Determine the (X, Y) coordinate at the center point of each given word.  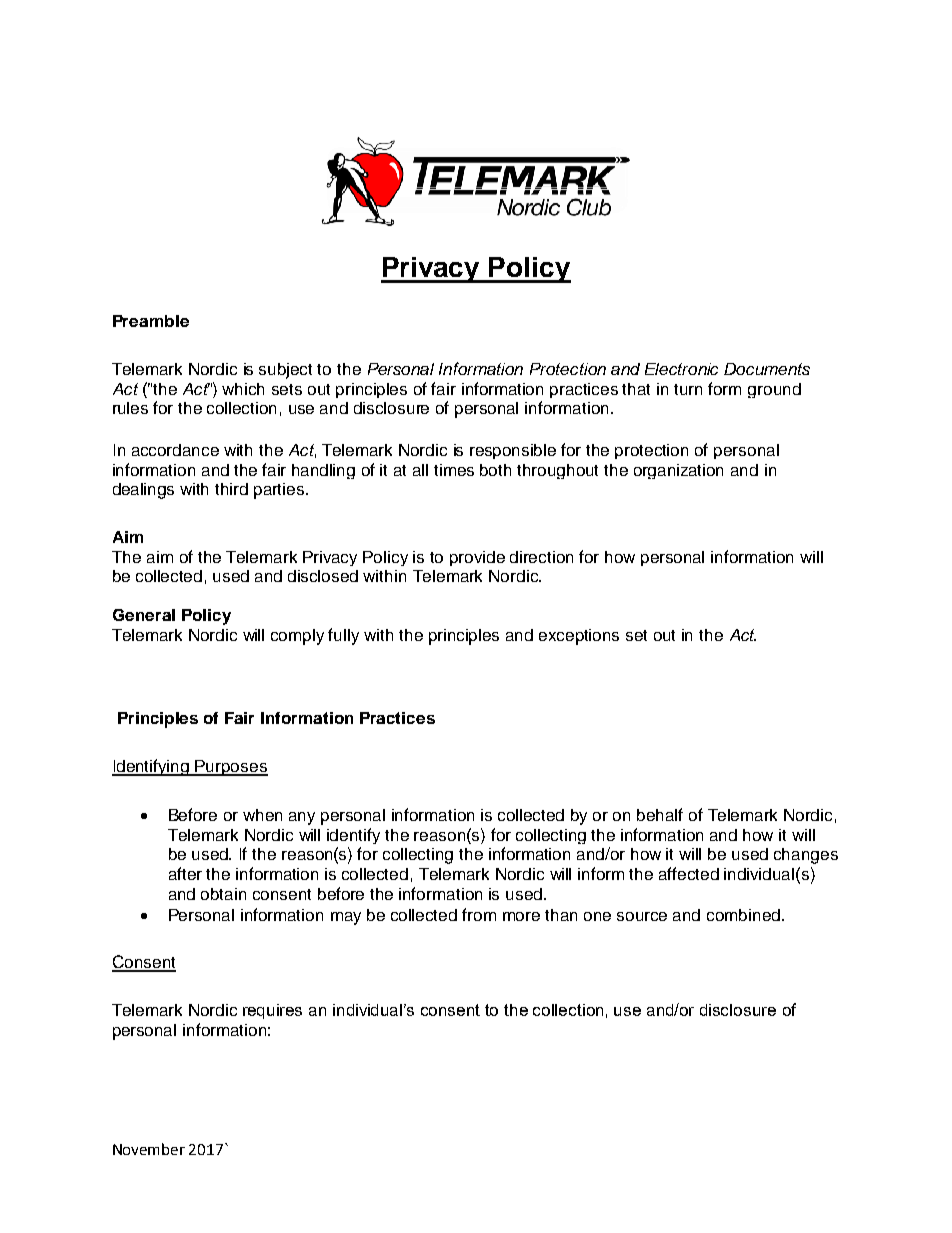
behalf (660, 814)
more (521, 916)
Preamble (151, 321)
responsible (513, 451)
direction (541, 557)
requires (272, 1011)
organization (678, 471)
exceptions (579, 637)
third (231, 489)
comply (297, 637)
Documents (767, 369)
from (479, 914)
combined (743, 915)
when (262, 815)
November (149, 1149)
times (454, 470)
